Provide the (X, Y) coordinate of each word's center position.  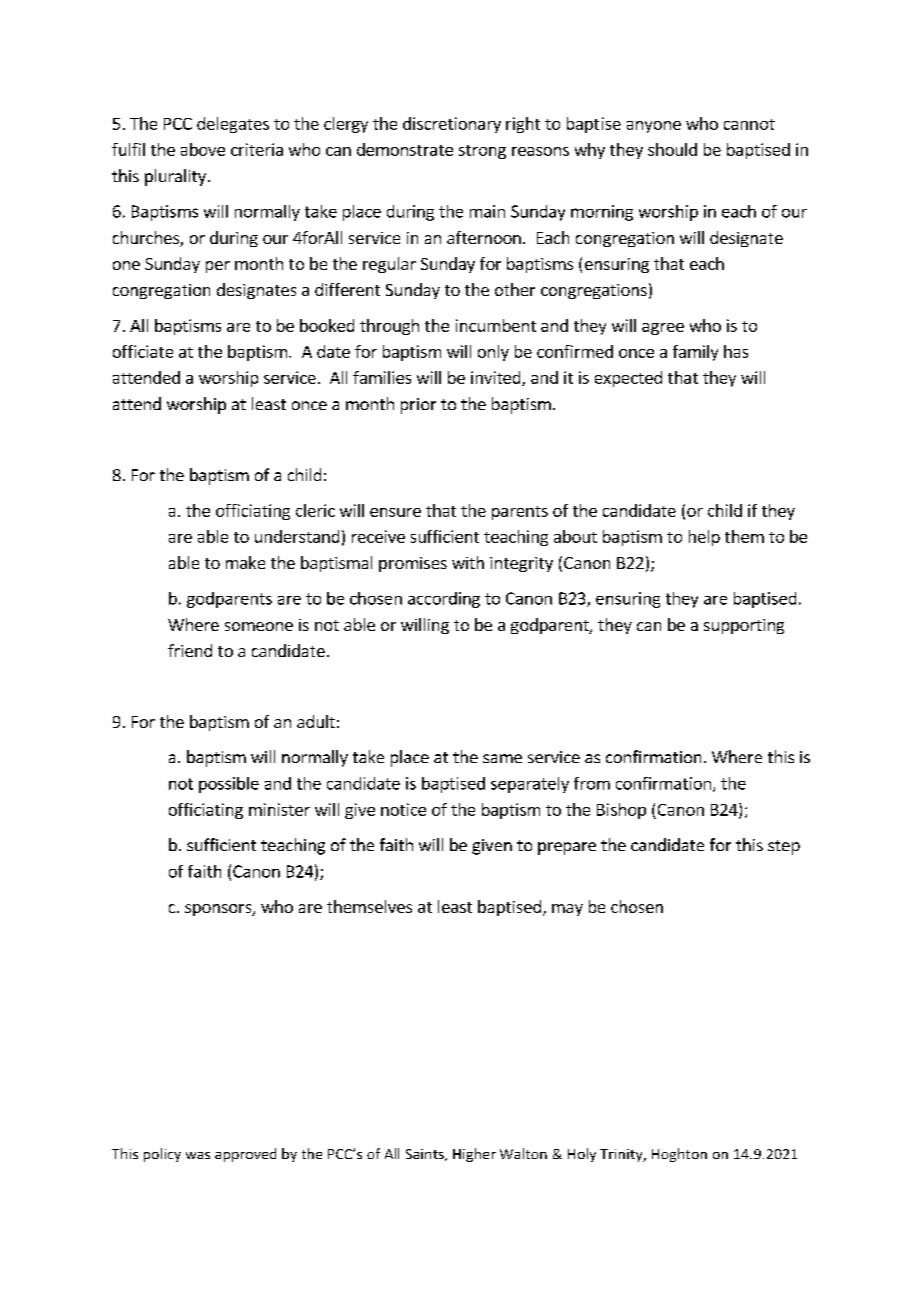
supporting (744, 626)
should (672, 149)
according (444, 600)
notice (403, 809)
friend (190, 650)
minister (279, 809)
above (203, 149)
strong (482, 152)
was (198, 1155)
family (695, 353)
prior (418, 406)
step (784, 847)
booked (327, 325)
